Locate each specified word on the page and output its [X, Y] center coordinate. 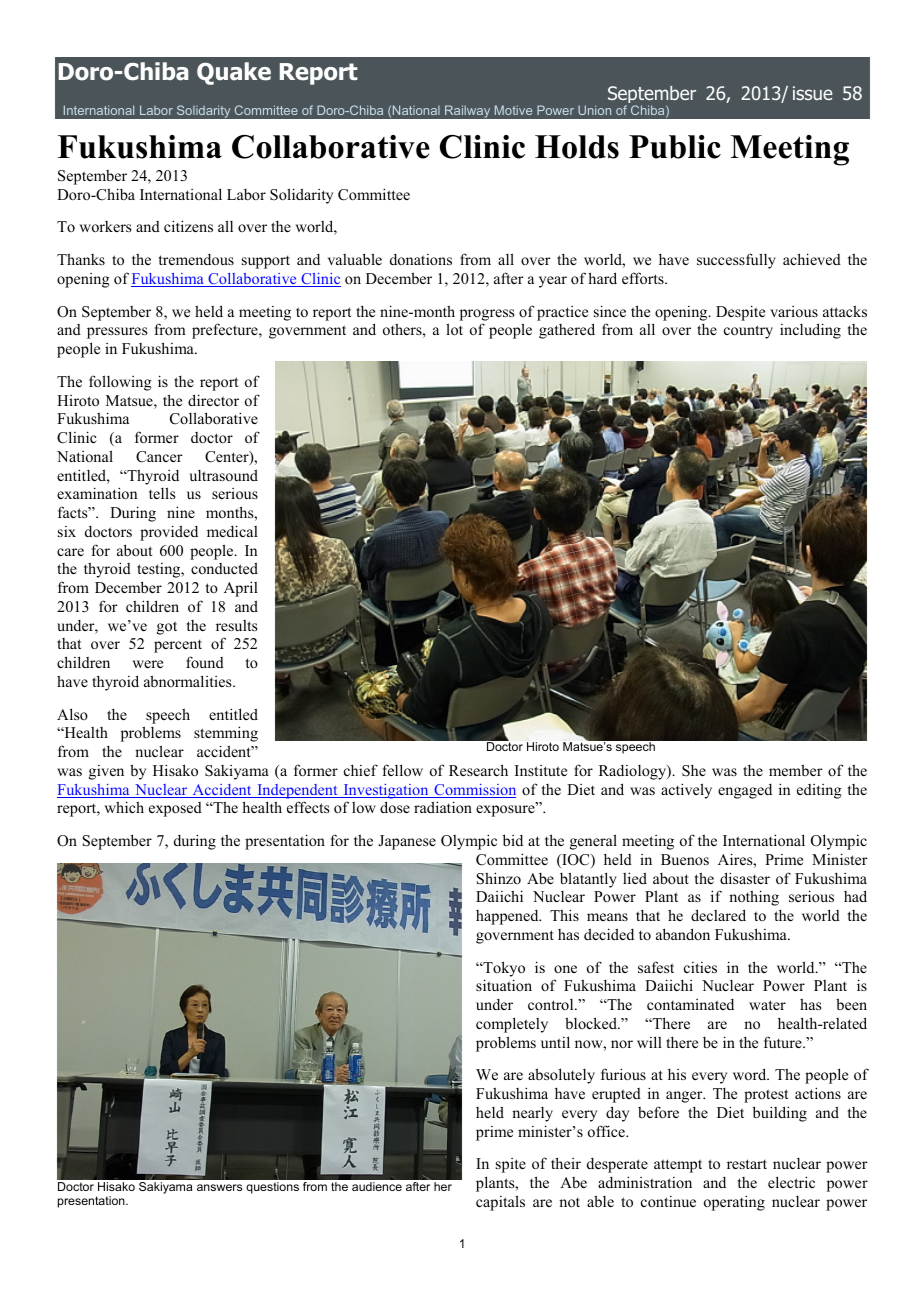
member [796, 770]
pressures [117, 333]
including [810, 331]
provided [169, 533]
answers [219, 1187]
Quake [234, 73]
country [748, 332]
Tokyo [503, 969]
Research [478, 770]
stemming [226, 734]
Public [675, 147]
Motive [513, 110]
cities [700, 967]
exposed [175, 809]
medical [232, 531]
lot [454, 329]
